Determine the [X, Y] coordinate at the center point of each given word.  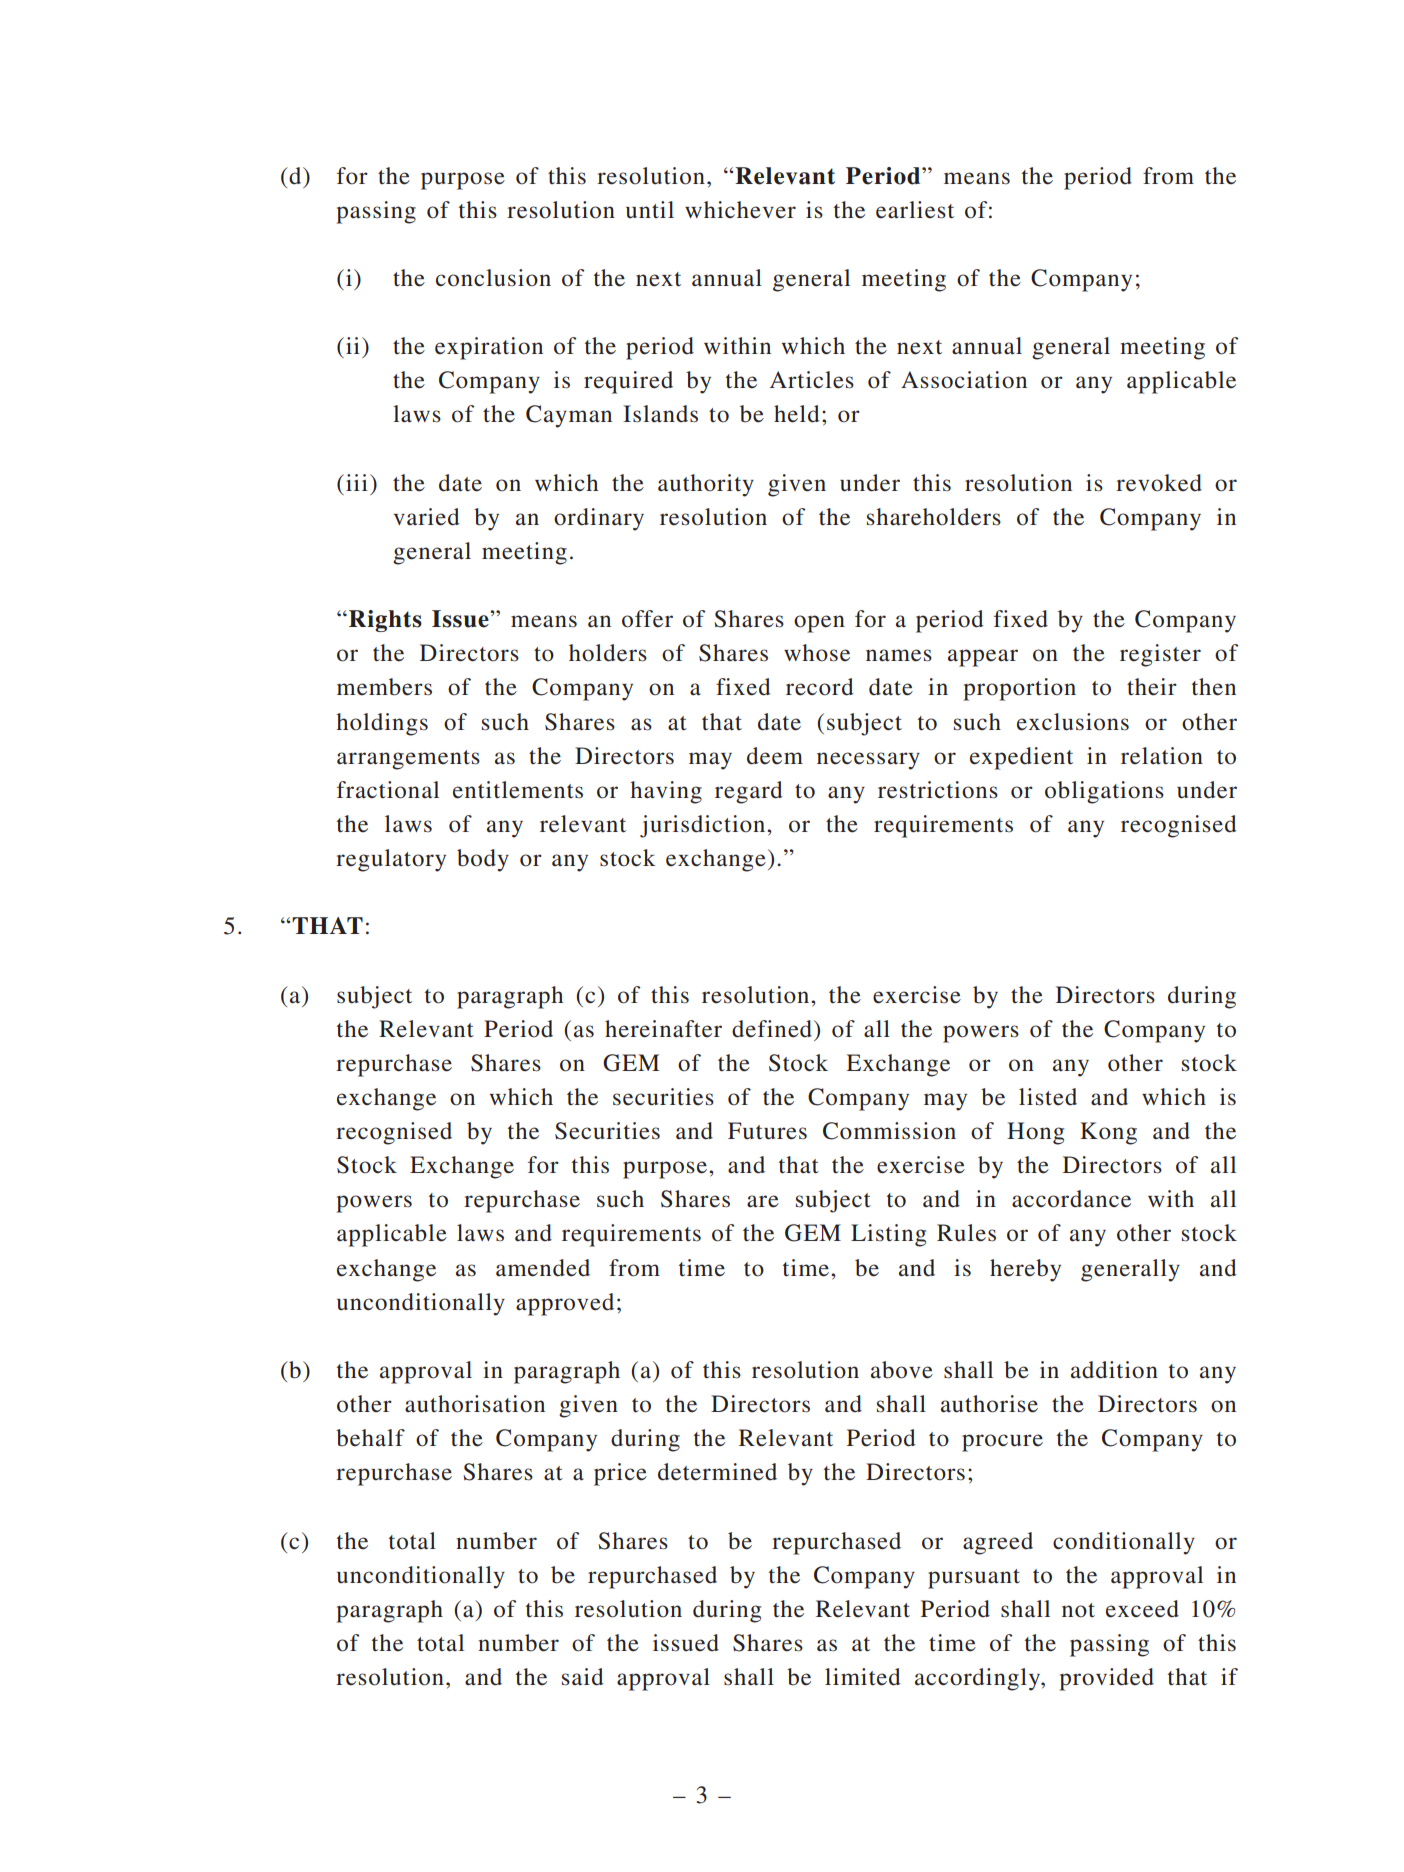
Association [964, 380]
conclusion [493, 278]
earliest [915, 210]
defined [773, 1029]
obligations [1104, 792]
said [583, 1677]
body [483, 860]
